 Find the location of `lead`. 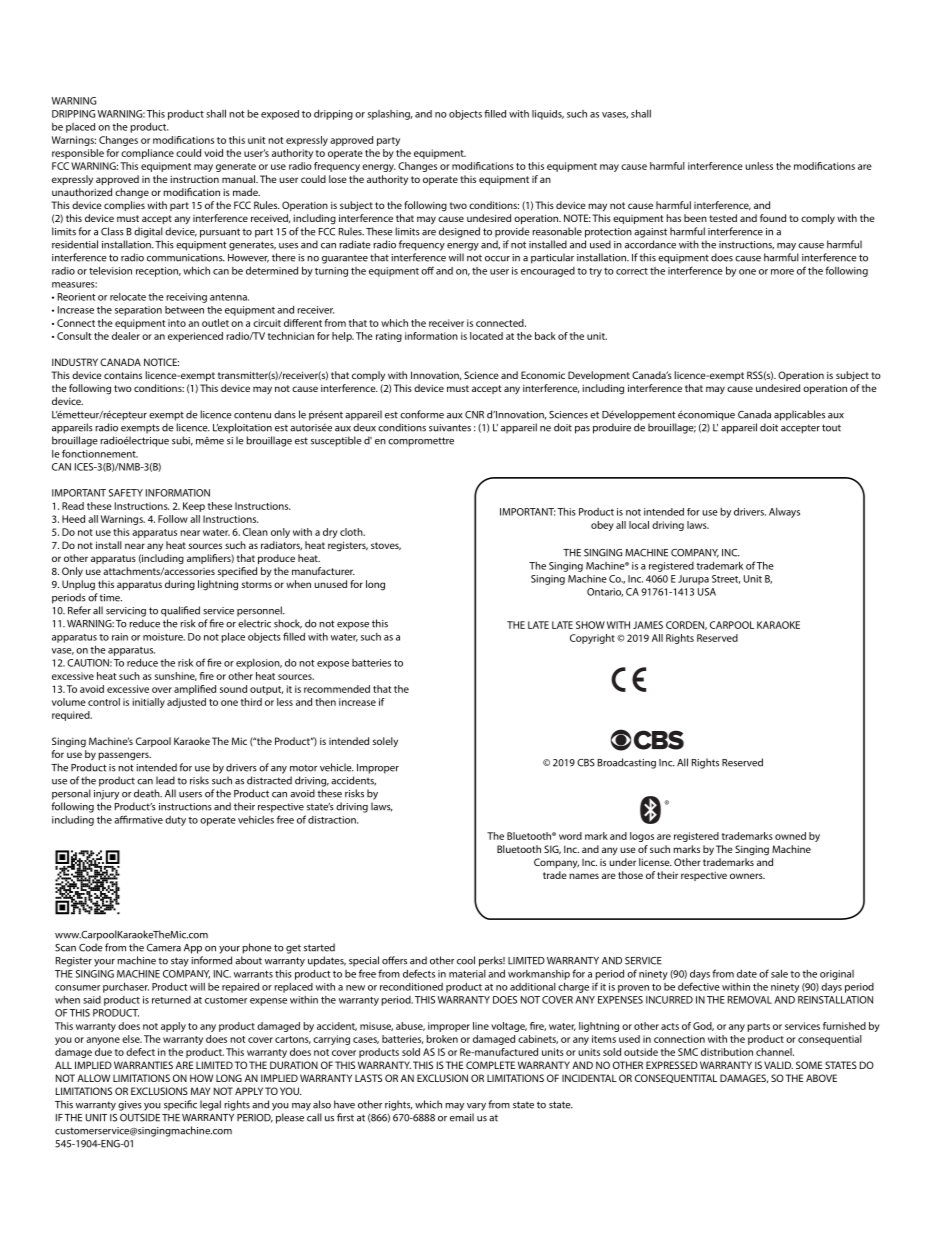

lead is located at coordinates (165, 780).
